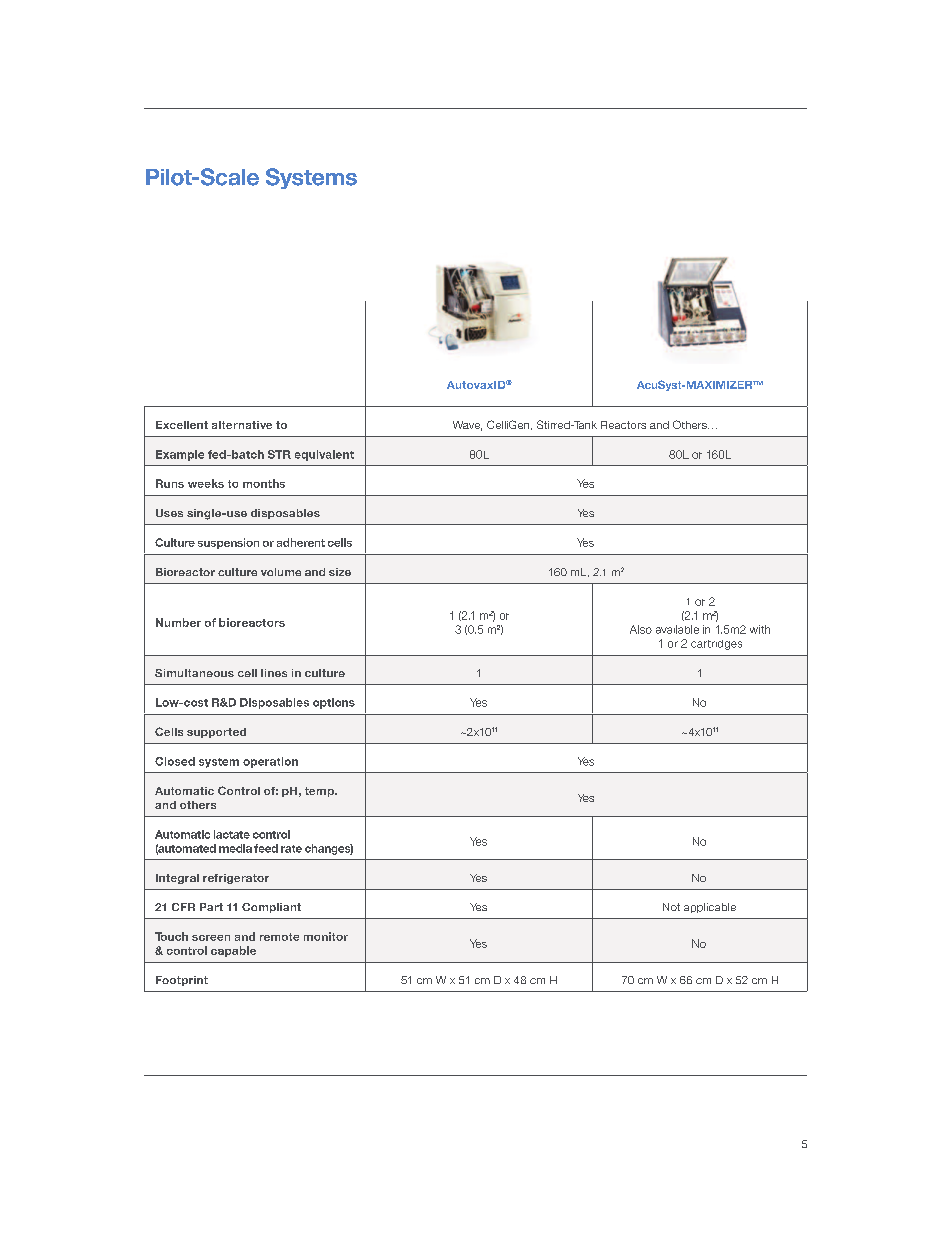  What do you see at coordinates (326, 936) in the screenshot?
I see `monitor` at bounding box center [326, 936].
